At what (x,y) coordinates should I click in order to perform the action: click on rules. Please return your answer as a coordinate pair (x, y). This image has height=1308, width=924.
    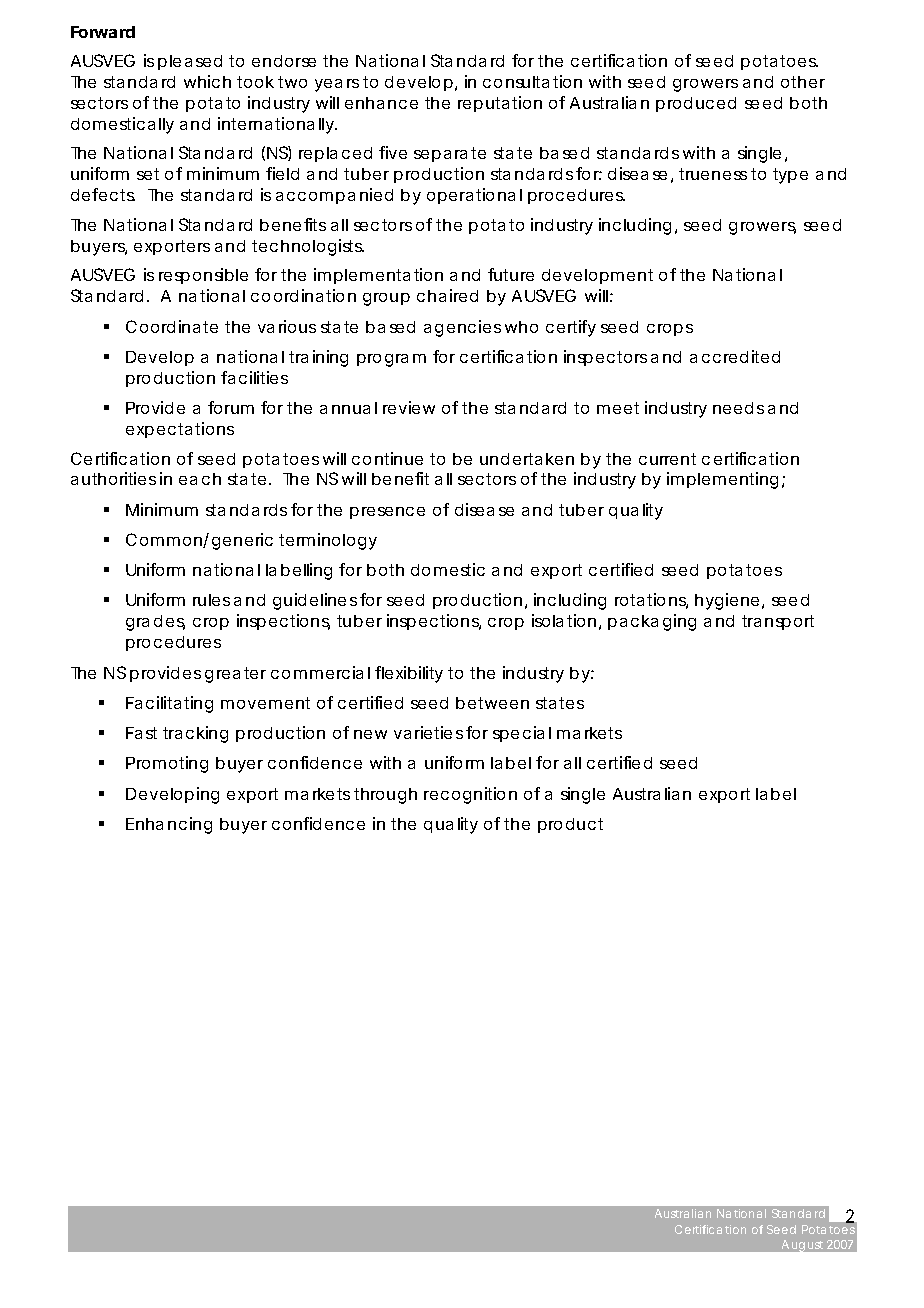
    Looking at the image, I should click on (211, 600).
